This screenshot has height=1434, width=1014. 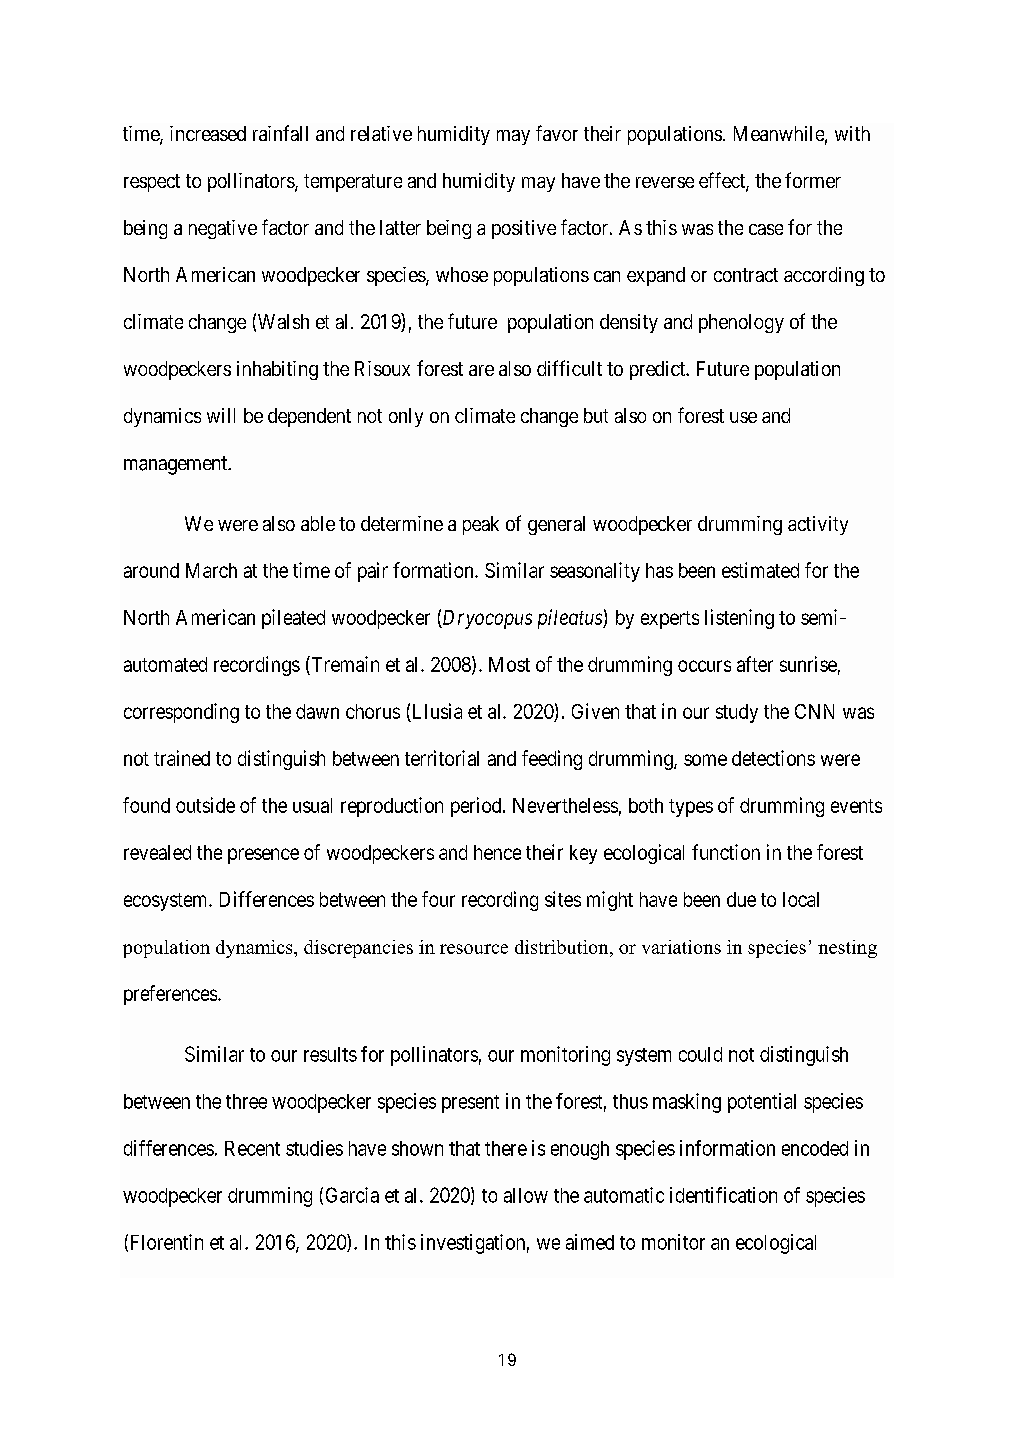 What do you see at coordinates (743, 417) in the screenshot?
I see `use` at bounding box center [743, 417].
